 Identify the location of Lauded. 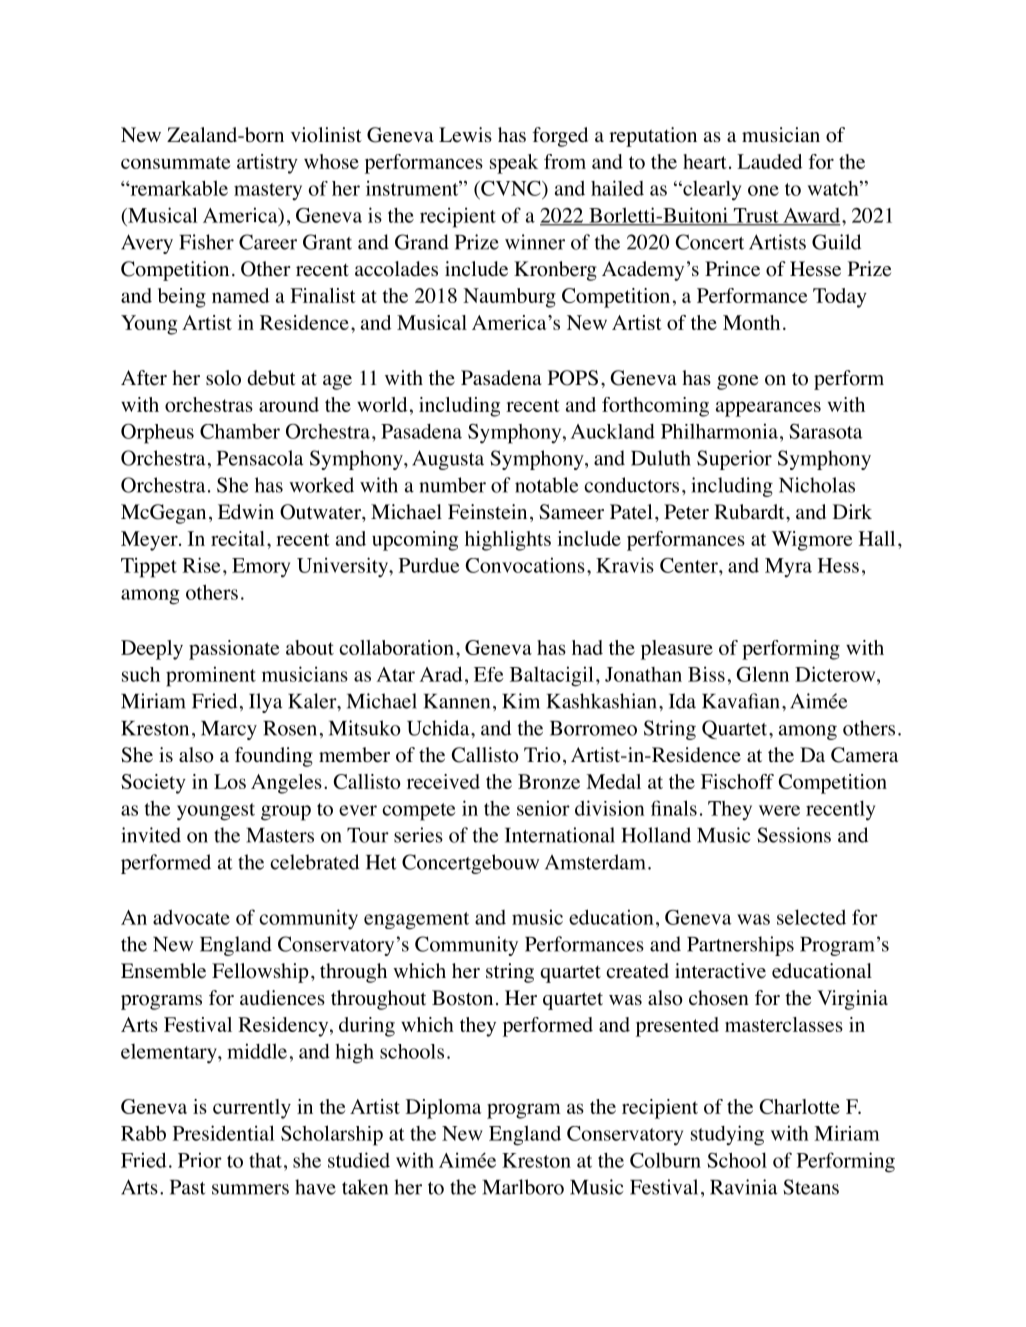
(769, 161).
